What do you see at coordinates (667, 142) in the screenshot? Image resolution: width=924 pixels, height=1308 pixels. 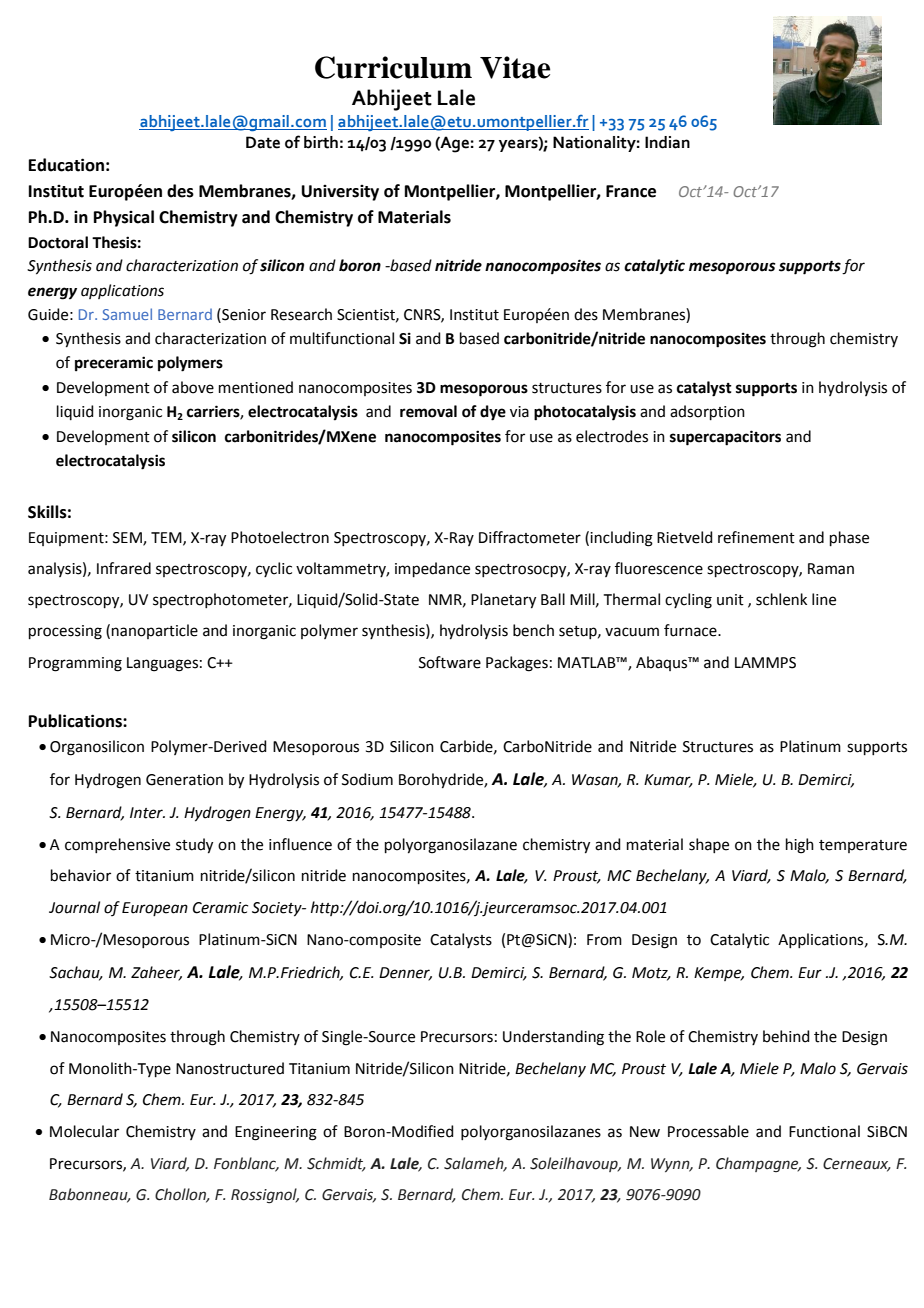 I see `Indian` at bounding box center [667, 142].
